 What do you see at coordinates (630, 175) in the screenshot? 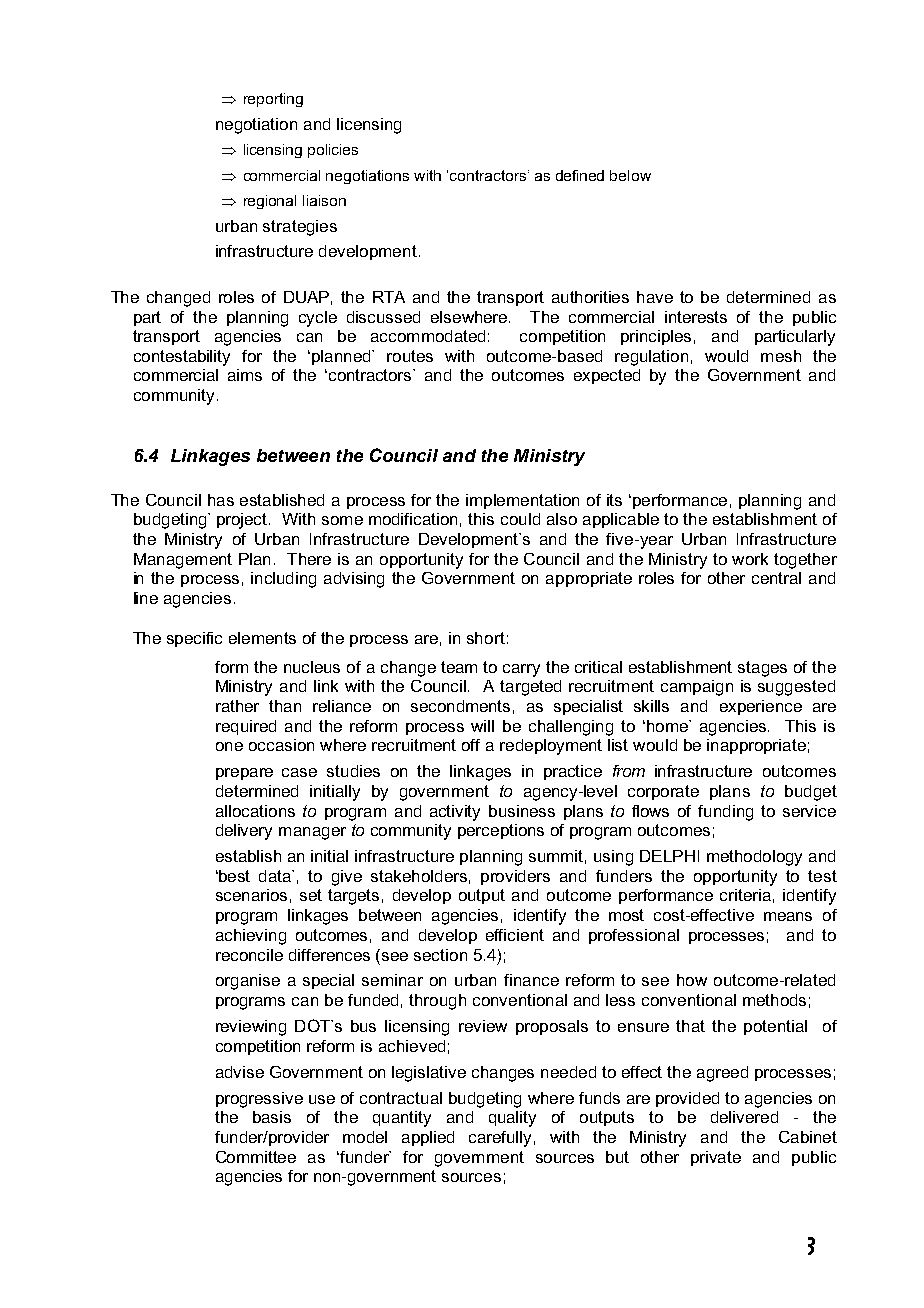
I see `below` at bounding box center [630, 175].
